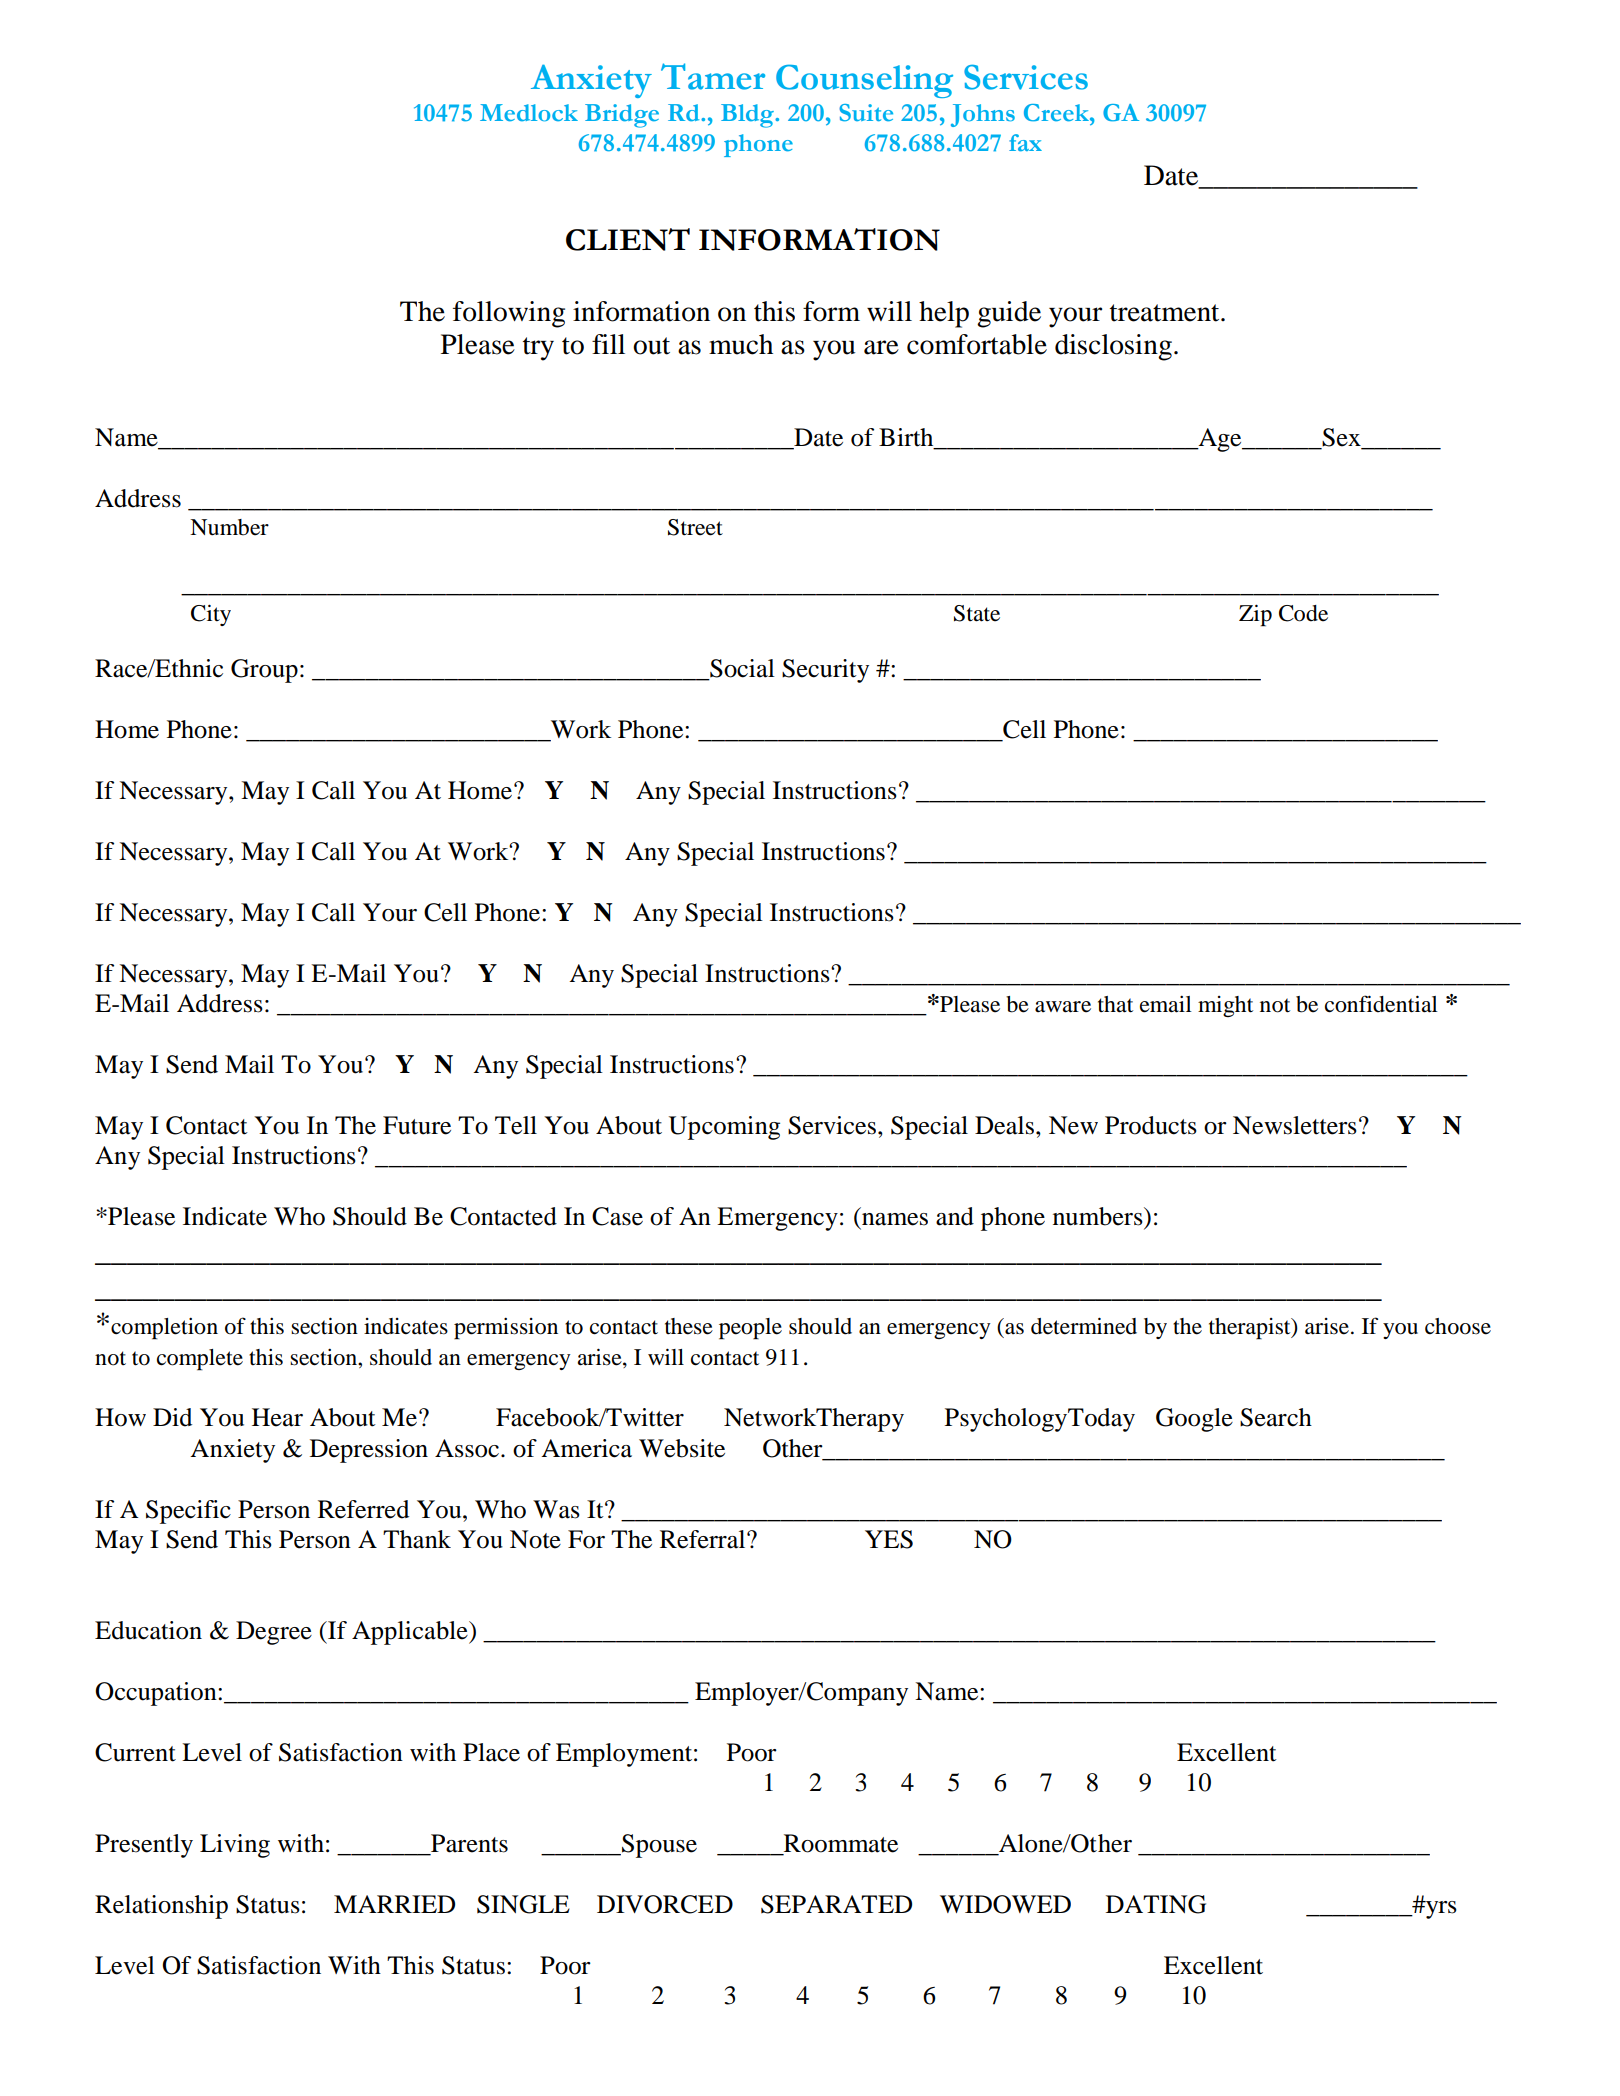 The image size is (1620, 2096). Describe the element at coordinates (264, 671) in the document. I see `Group` at that location.
